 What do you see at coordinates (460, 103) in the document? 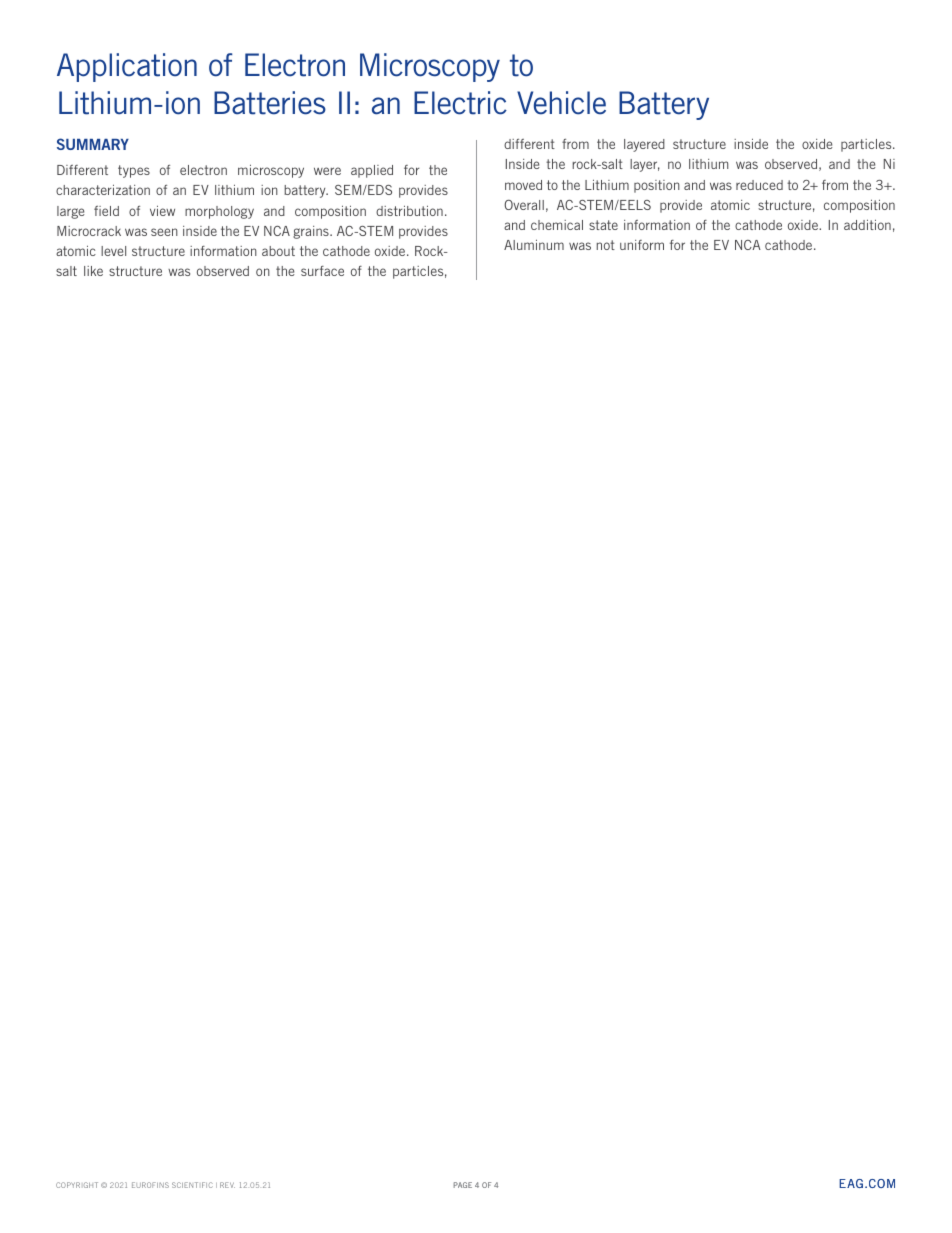
I see `Electric` at bounding box center [460, 103].
